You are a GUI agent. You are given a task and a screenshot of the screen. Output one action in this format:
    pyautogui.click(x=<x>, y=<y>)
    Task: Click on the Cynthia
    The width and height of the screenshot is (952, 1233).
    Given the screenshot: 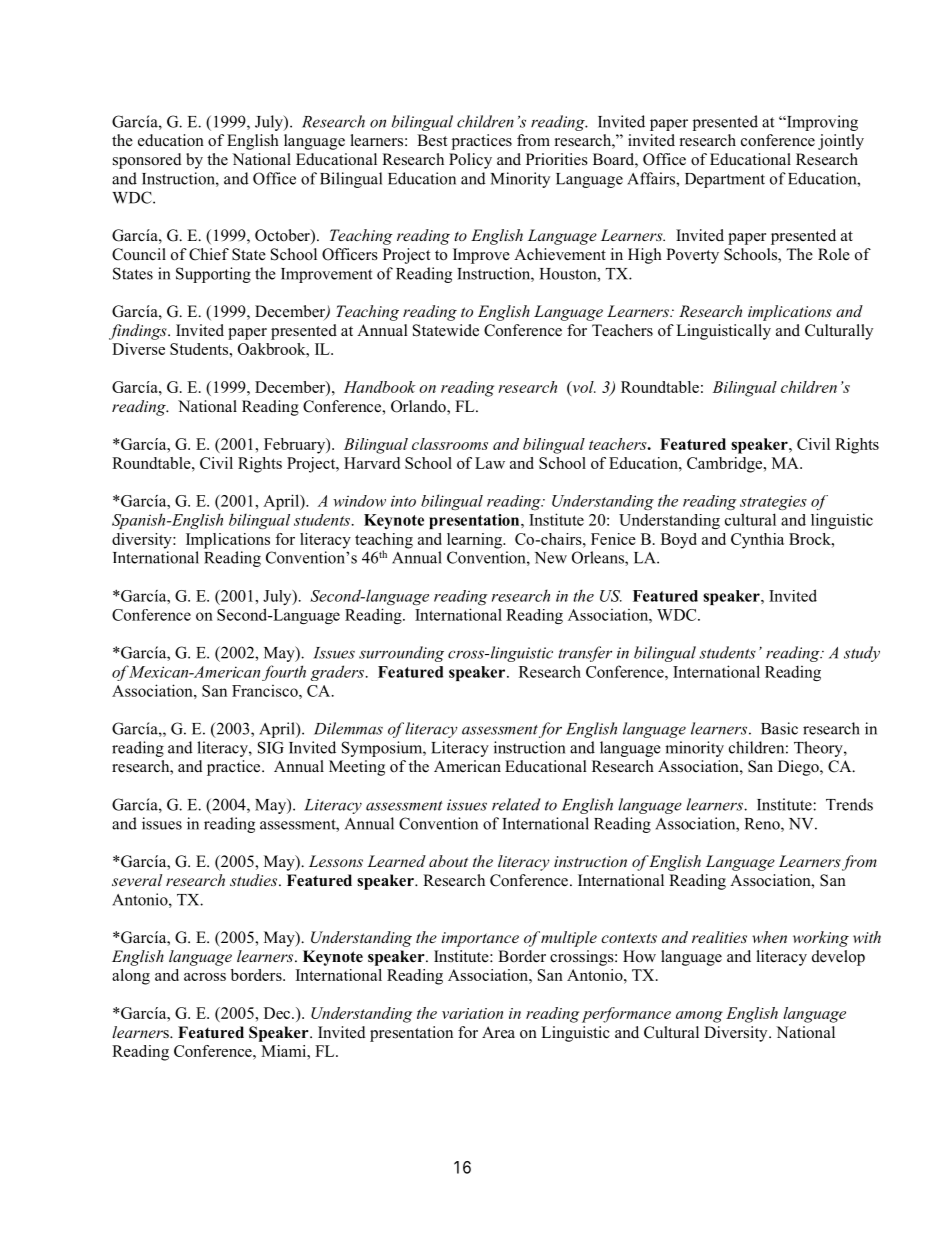 What is the action you would take?
    pyautogui.click(x=757, y=541)
